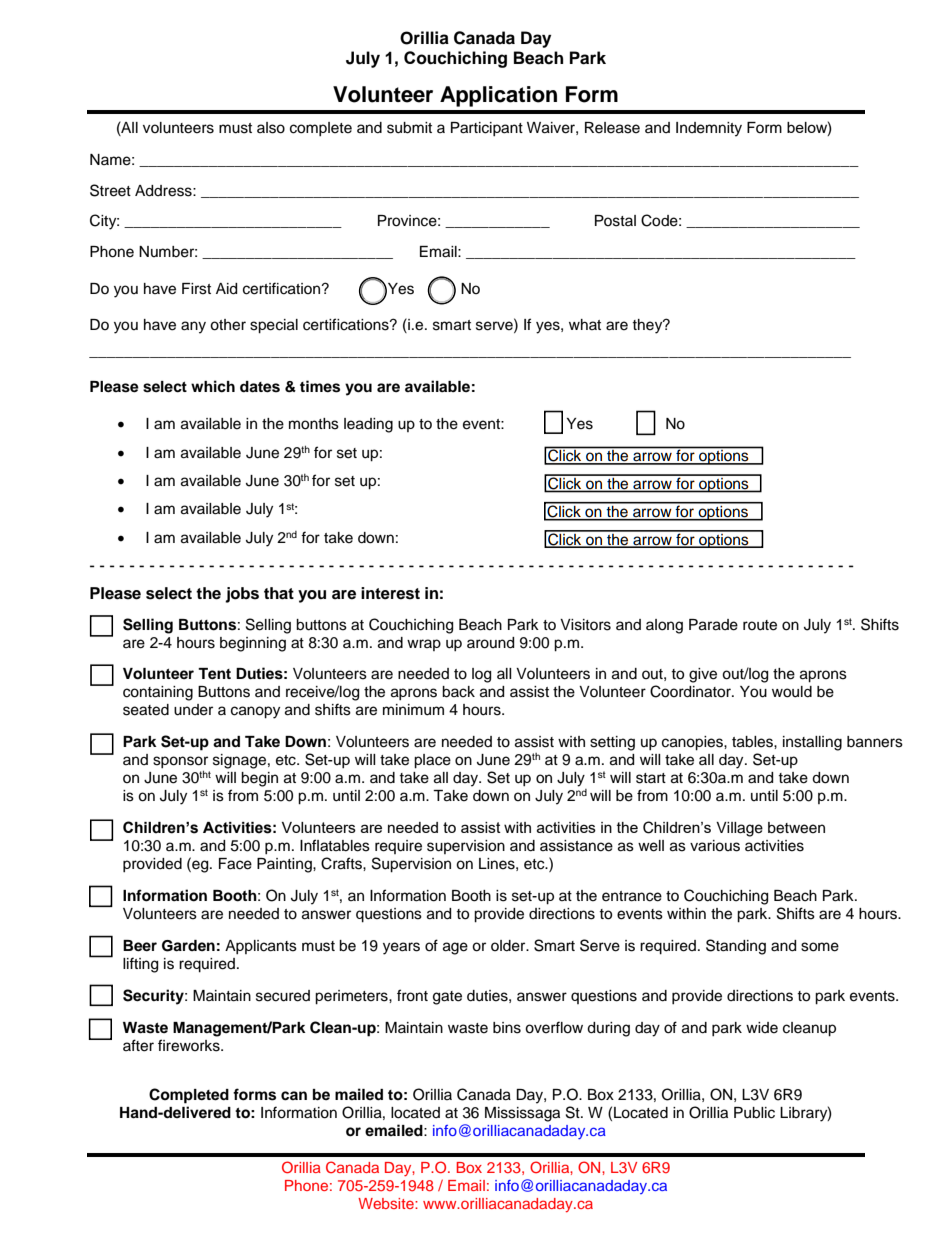  What do you see at coordinates (490, 643) in the image?
I see `around` at bounding box center [490, 643].
